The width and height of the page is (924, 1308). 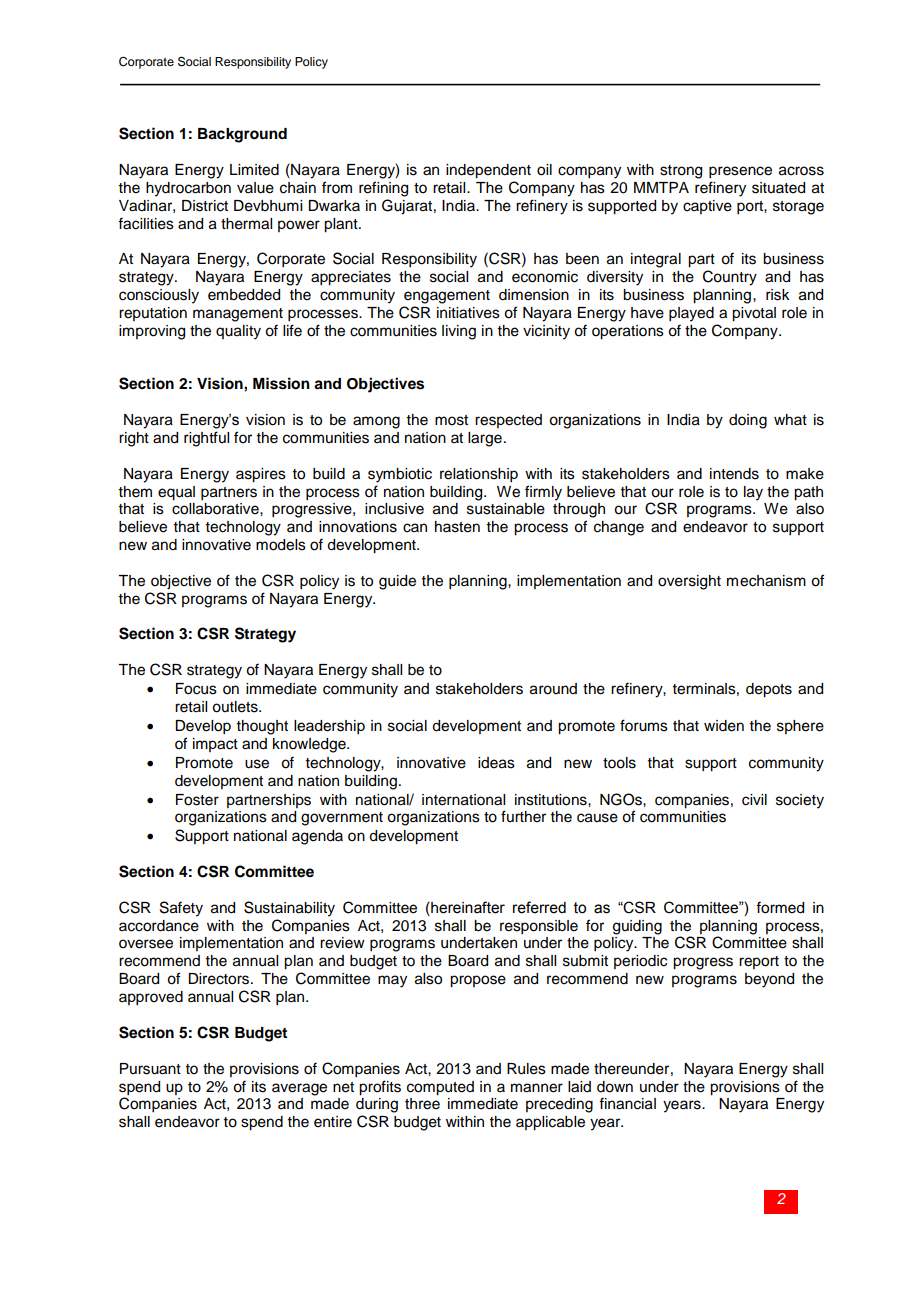 I want to click on guide, so click(x=397, y=582).
